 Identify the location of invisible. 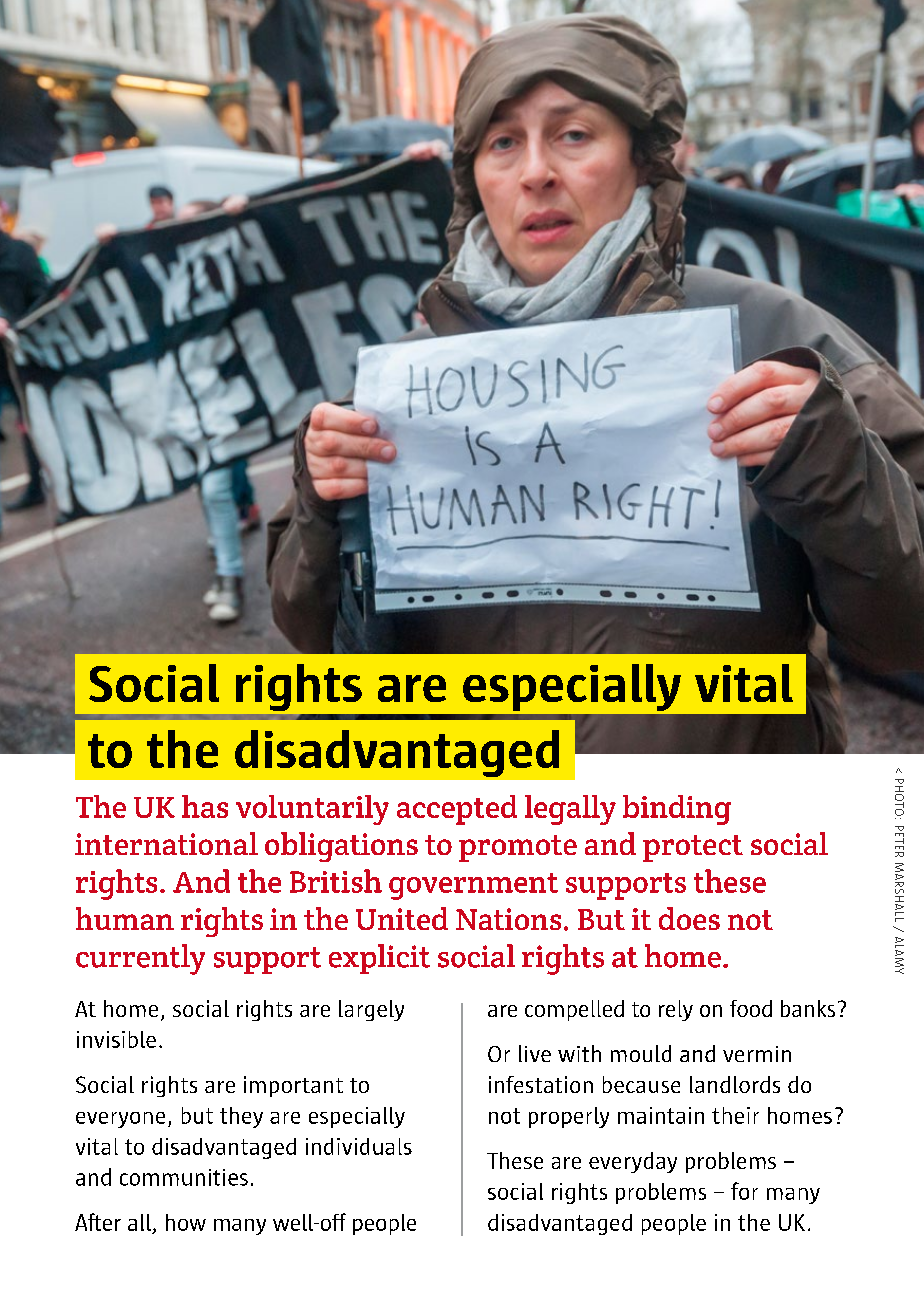
(116, 1039).
